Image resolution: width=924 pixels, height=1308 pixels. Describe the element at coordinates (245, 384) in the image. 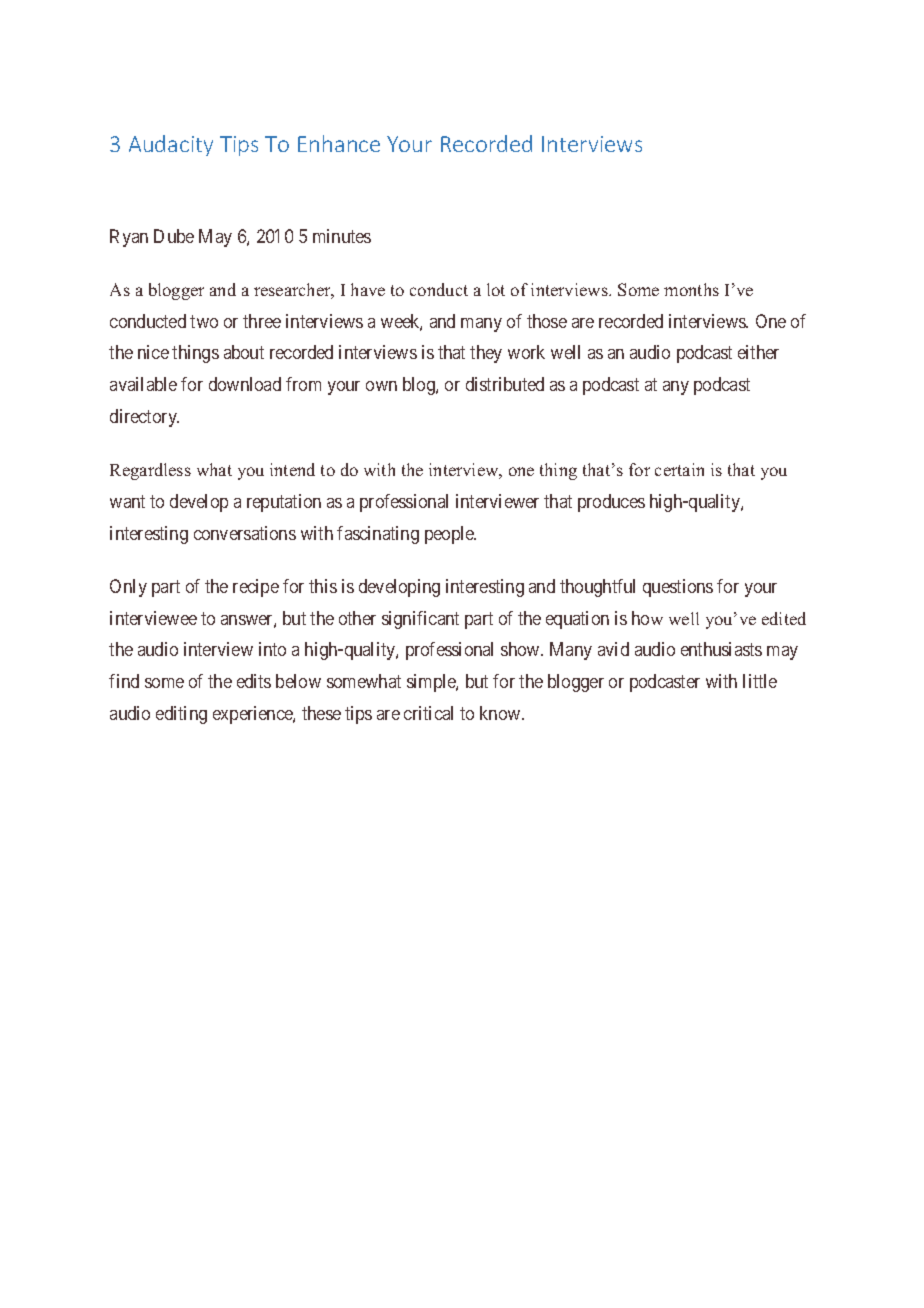

I see `download` at that location.
